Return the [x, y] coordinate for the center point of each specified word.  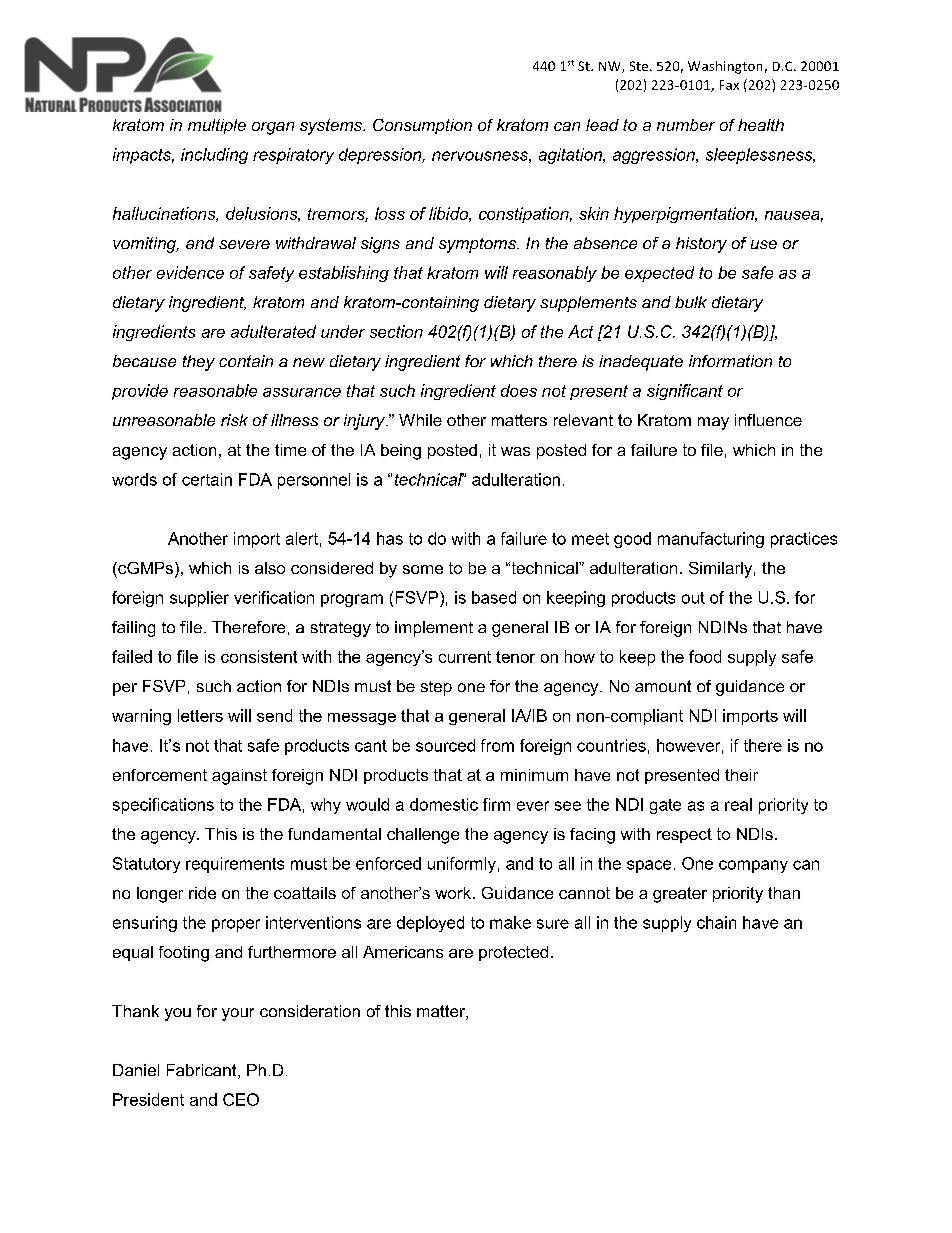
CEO [241, 1099]
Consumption [422, 126]
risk [234, 420]
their [741, 775]
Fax [729, 85]
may [713, 423]
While [420, 420]
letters [200, 715]
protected [513, 953]
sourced [445, 745]
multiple [217, 126]
